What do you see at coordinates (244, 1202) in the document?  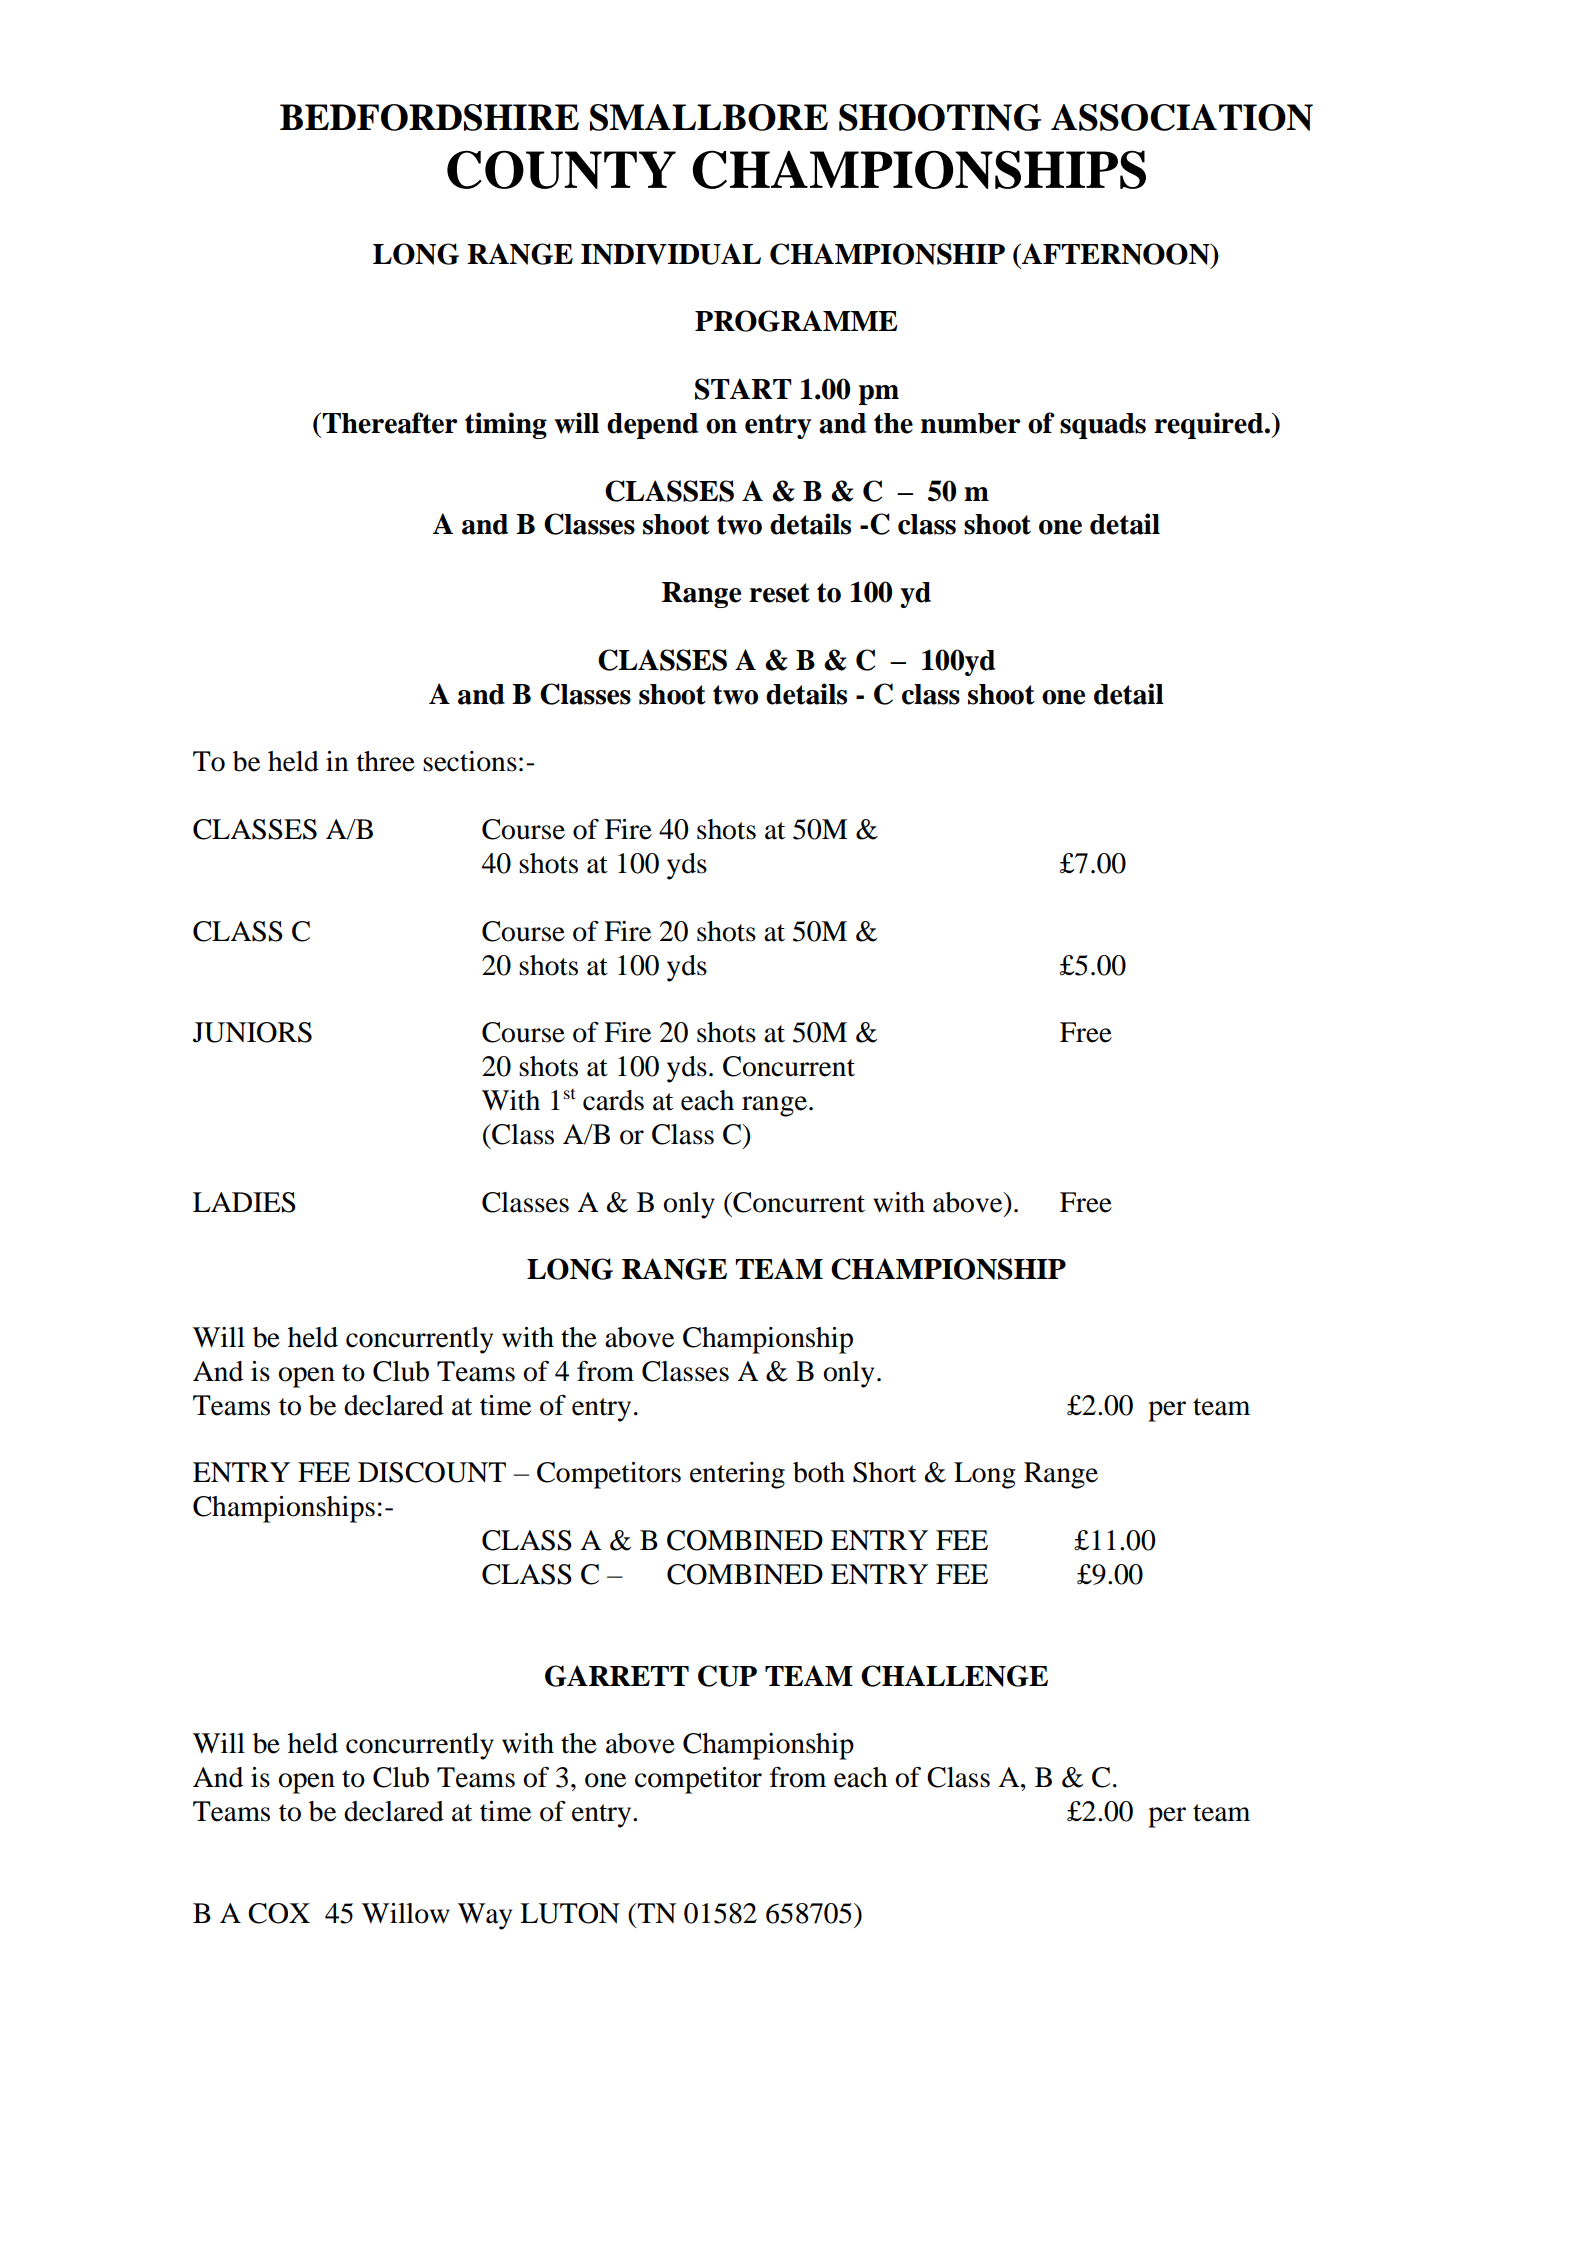 I see `LADIES` at bounding box center [244, 1202].
